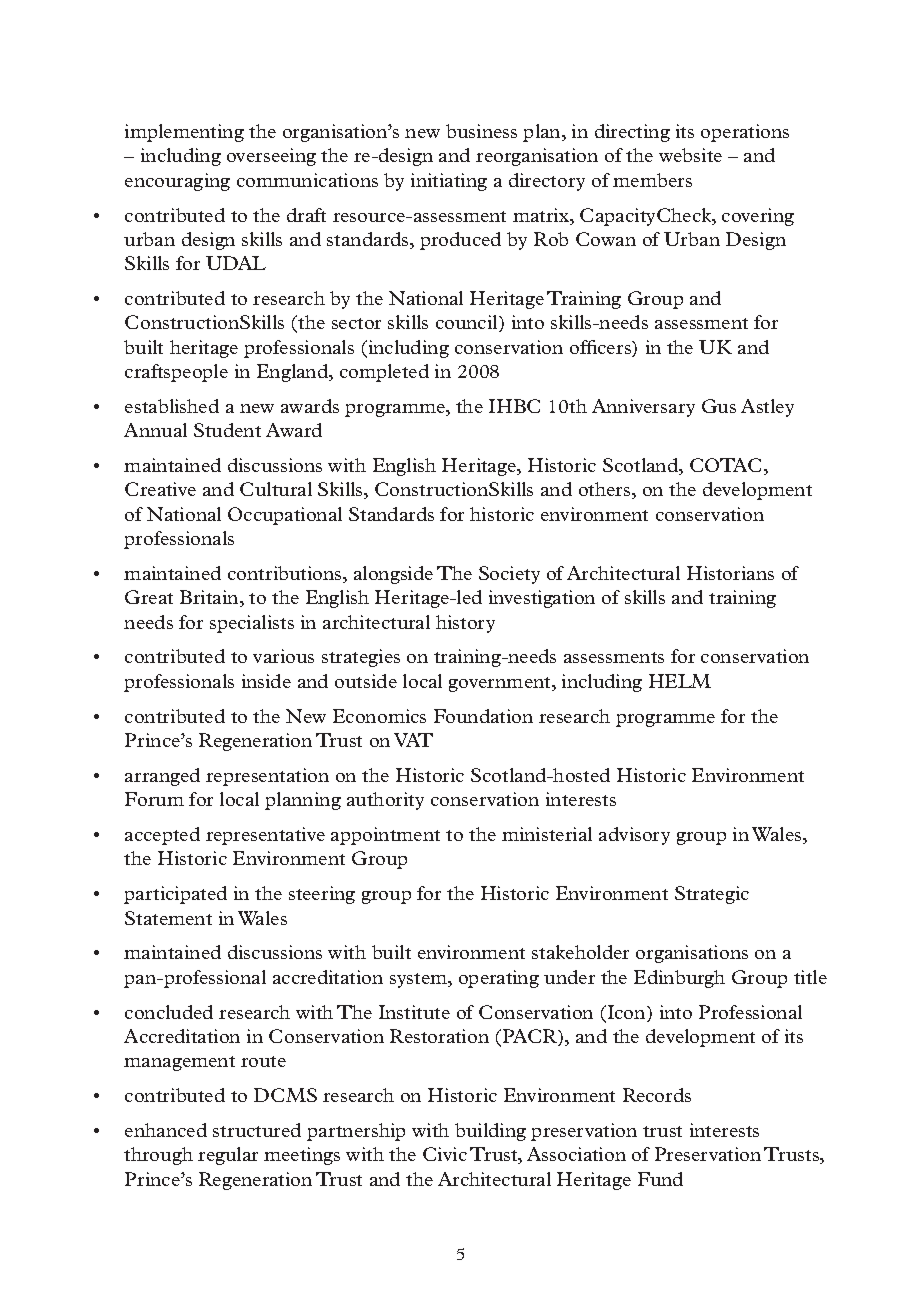 The height and width of the page is (1311, 924). What do you see at coordinates (465, 624) in the page?
I see `history` at bounding box center [465, 624].
